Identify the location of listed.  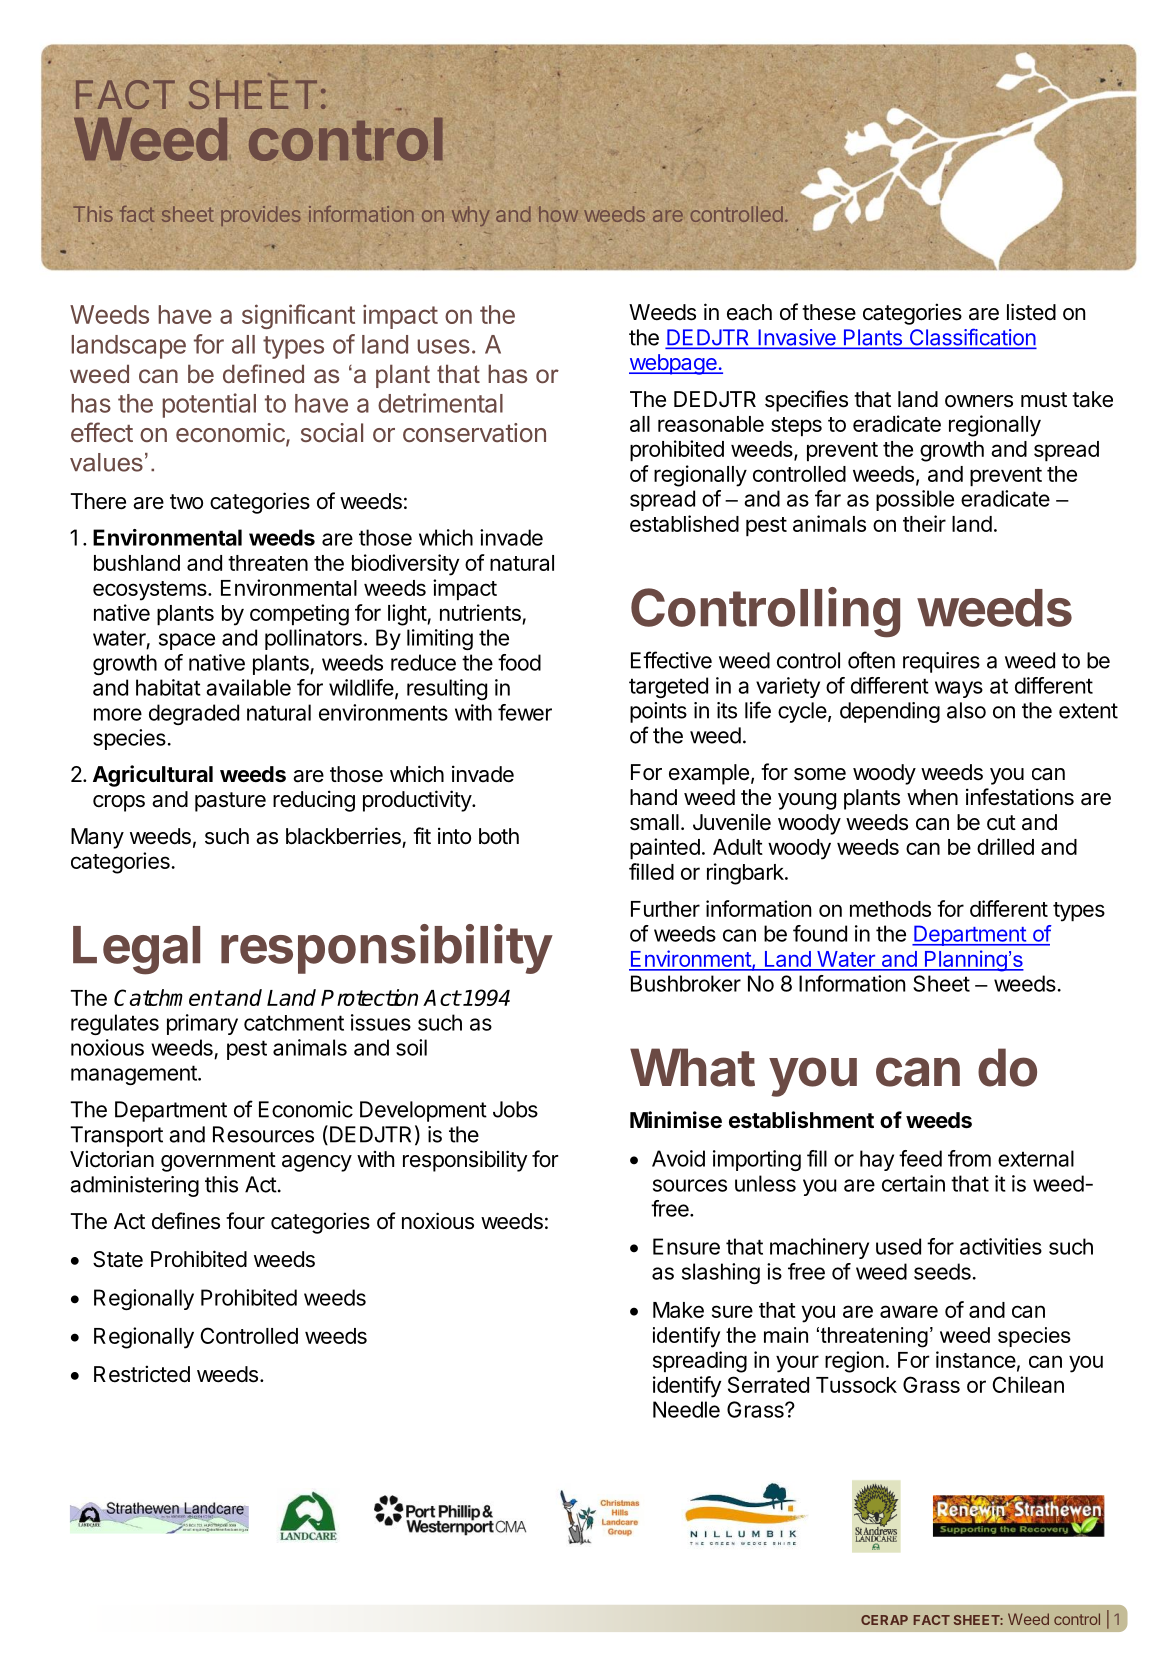
(1031, 312).
